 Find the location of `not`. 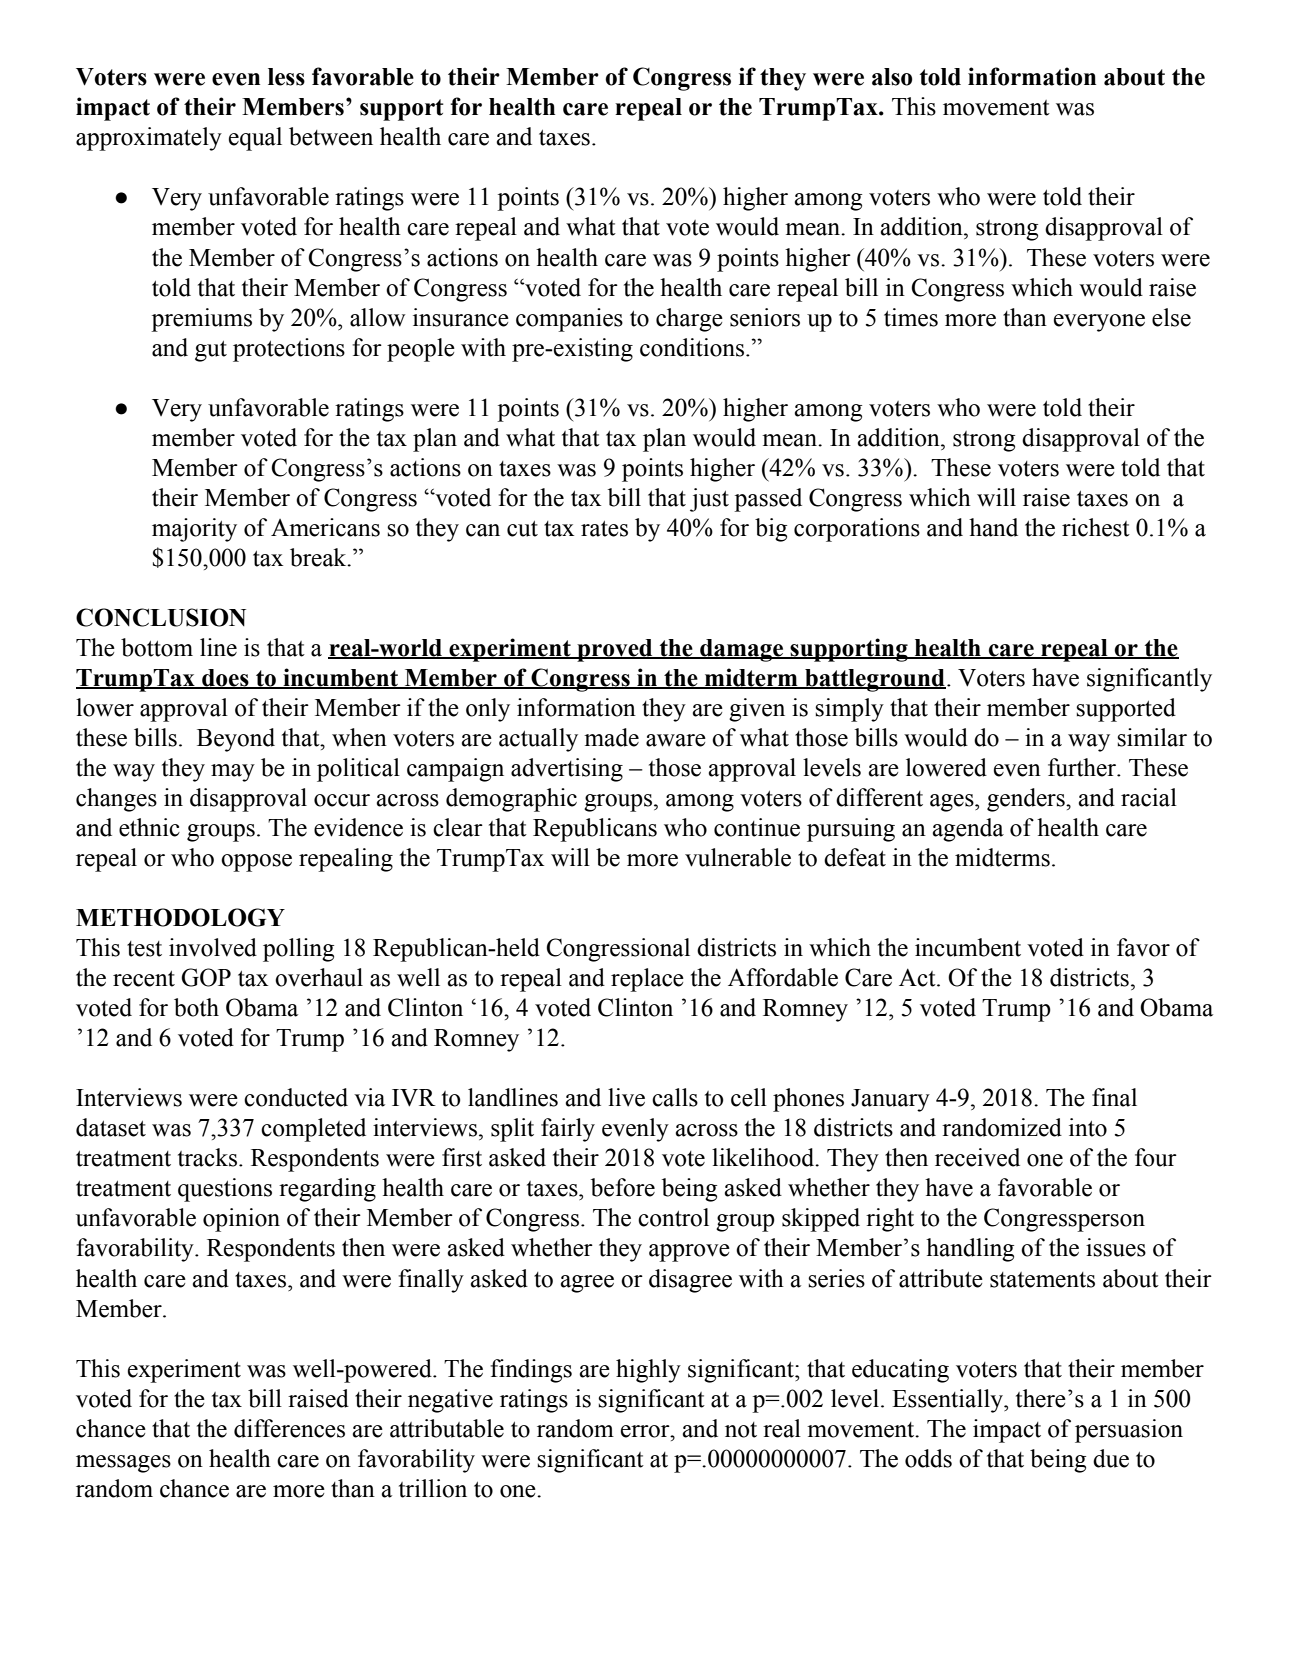

not is located at coordinates (741, 1430).
